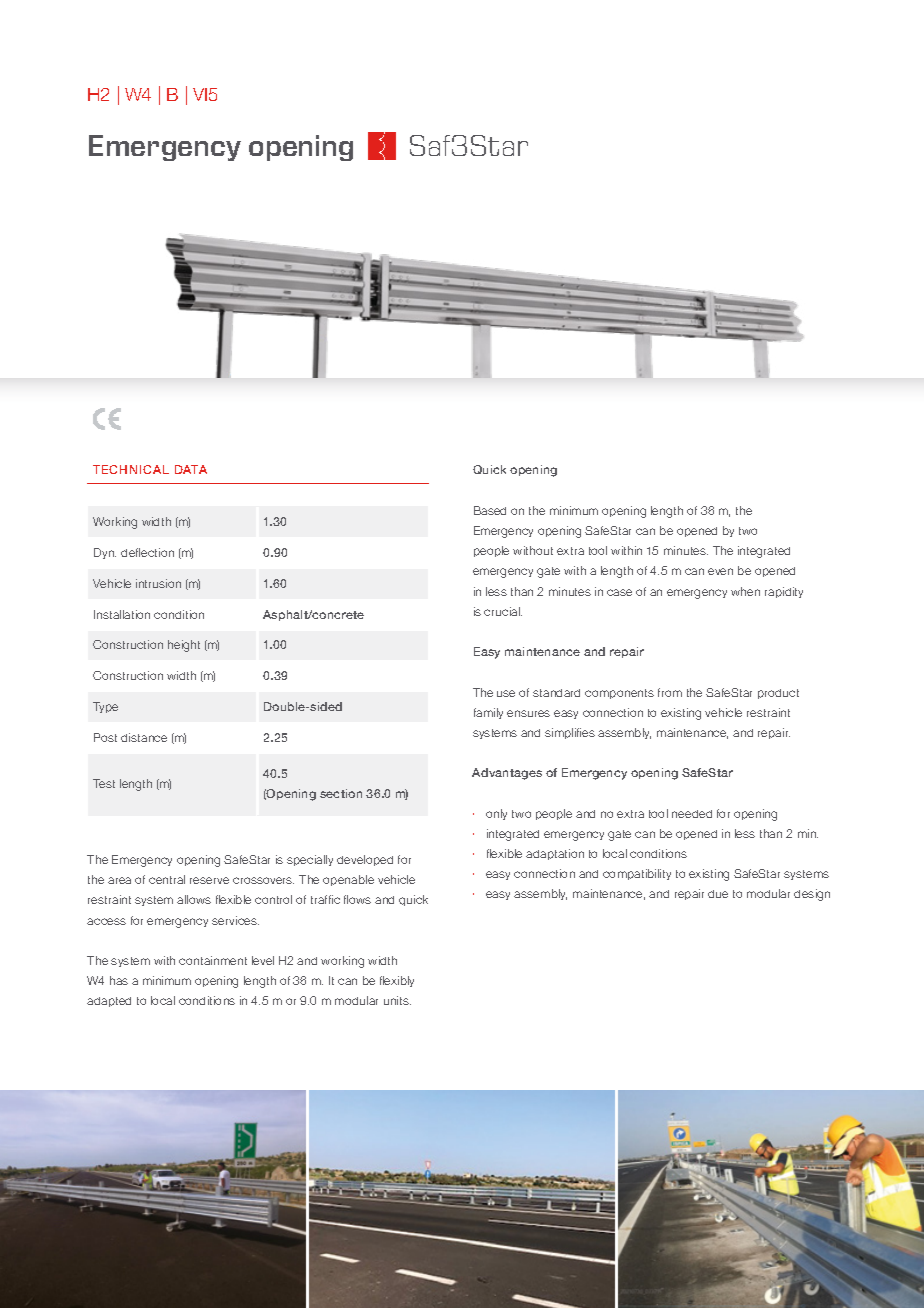 The image size is (924, 1308). I want to click on even, so click(720, 571).
